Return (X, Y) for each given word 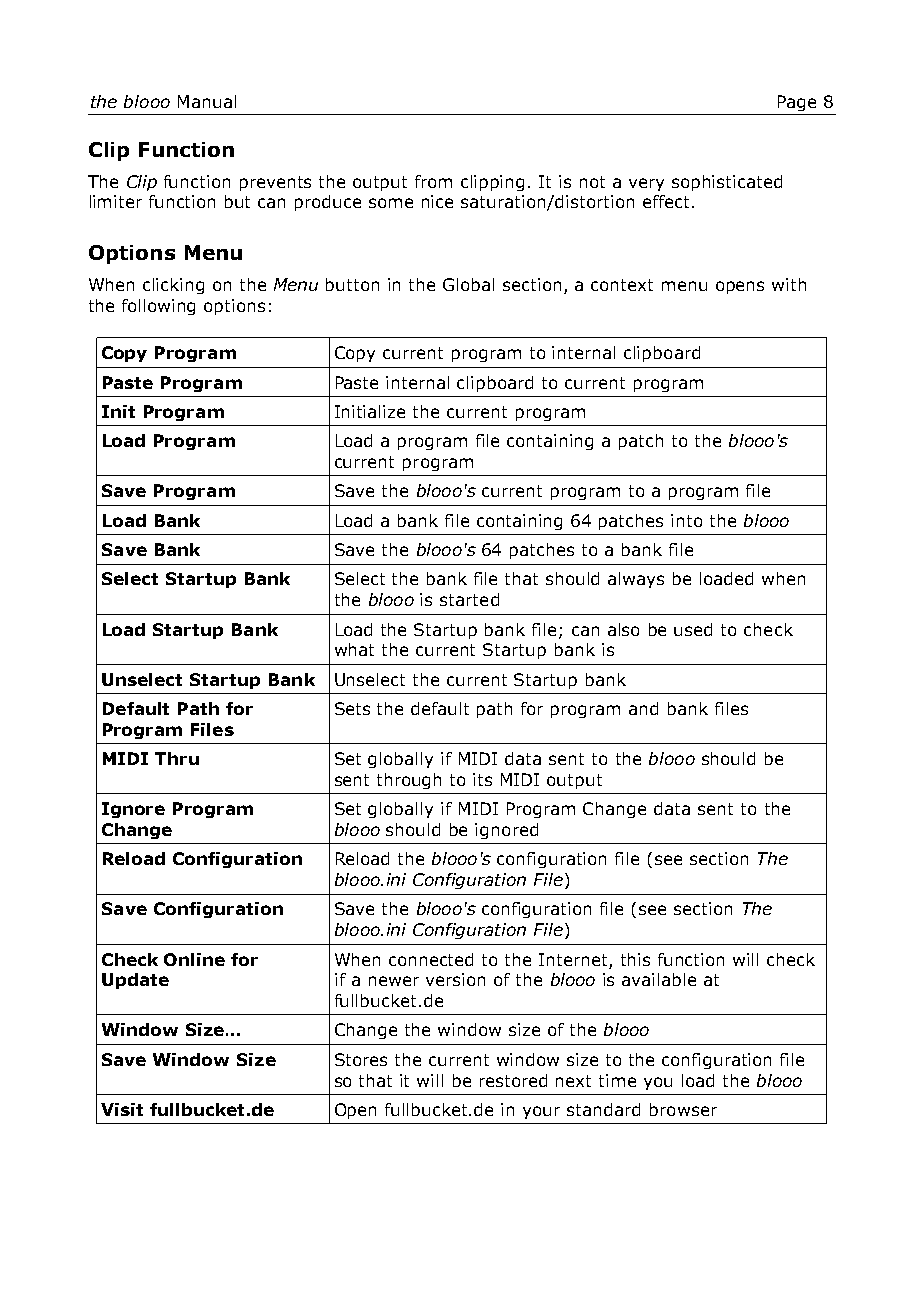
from (433, 181)
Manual (207, 101)
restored (513, 1080)
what (354, 649)
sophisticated (727, 183)
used (693, 629)
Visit (122, 1109)
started (469, 599)
